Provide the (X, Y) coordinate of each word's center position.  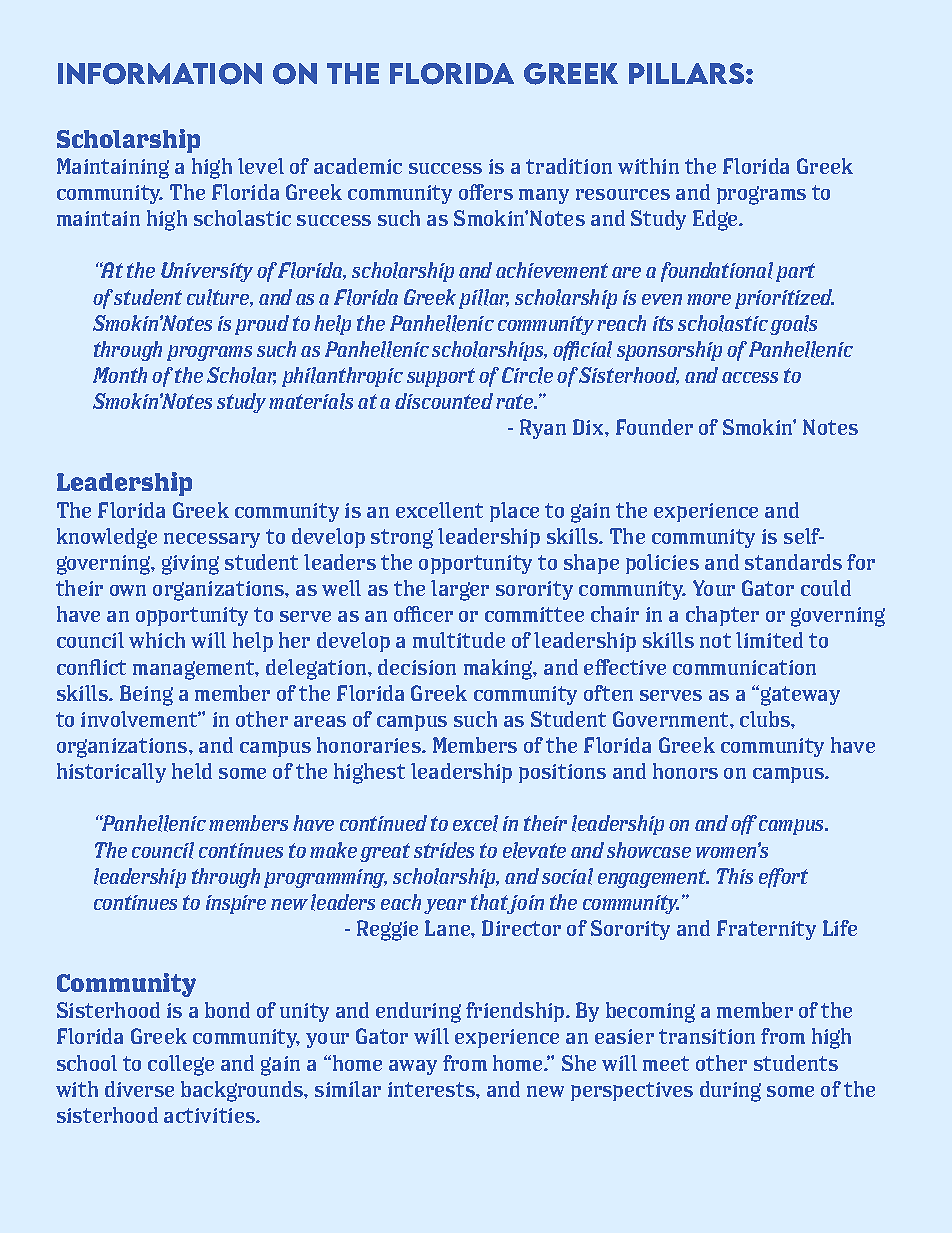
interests (432, 1089)
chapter (722, 616)
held (192, 771)
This (735, 876)
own (128, 590)
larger (460, 590)
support (441, 377)
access (750, 377)
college (181, 1065)
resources (623, 194)
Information (160, 74)
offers (486, 192)
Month (120, 375)
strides (444, 850)
